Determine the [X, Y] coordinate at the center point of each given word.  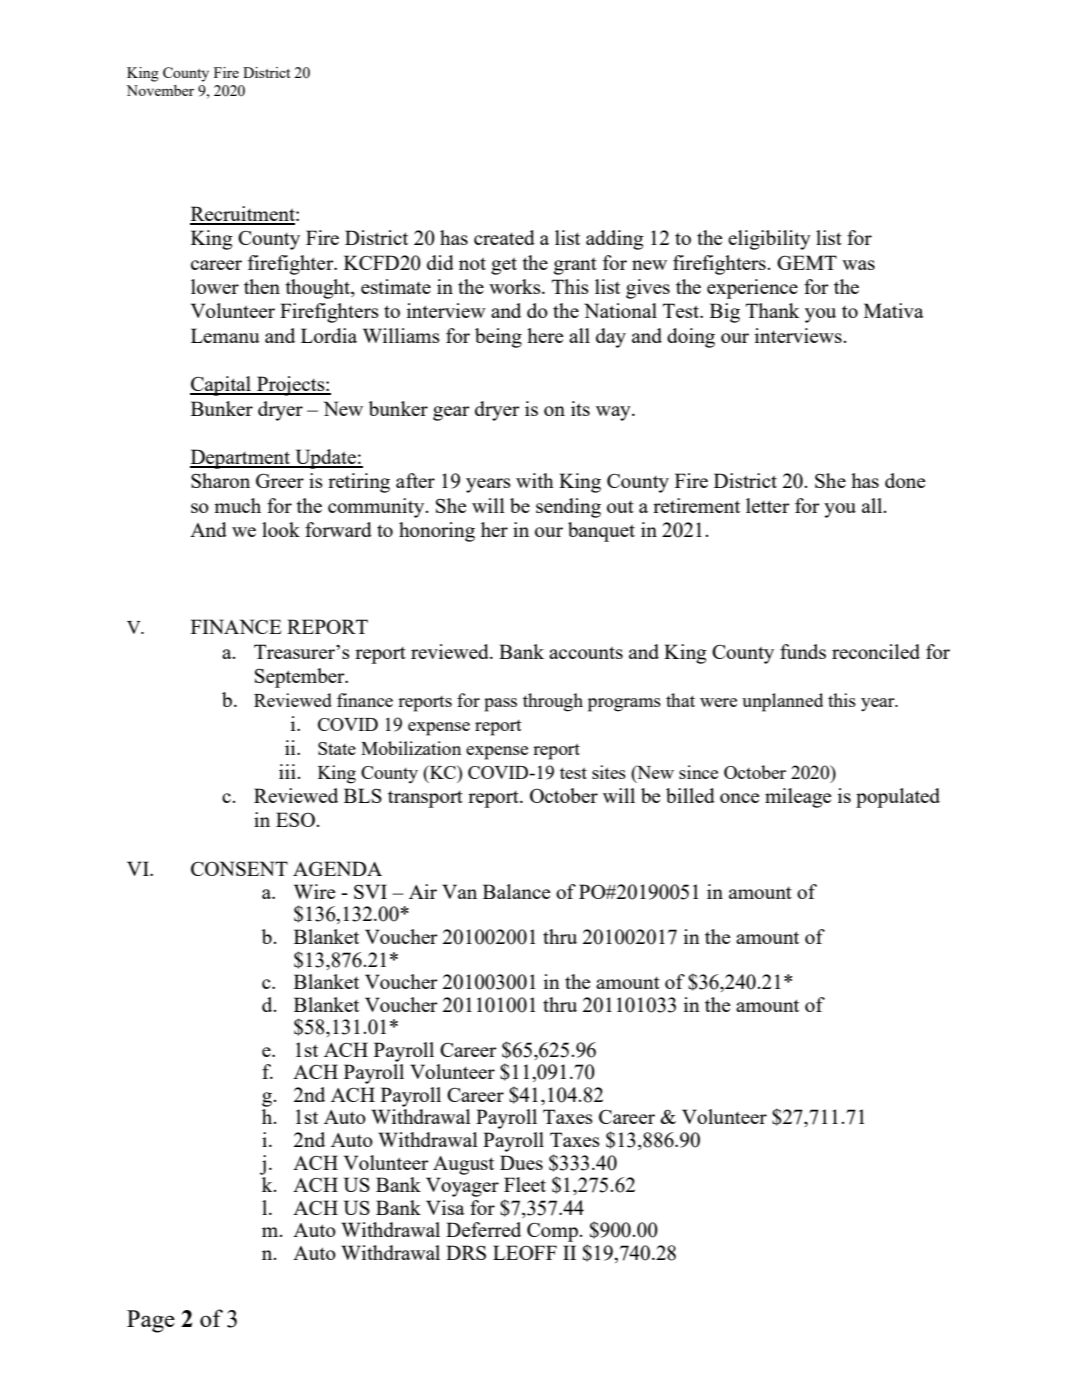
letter [768, 505]
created [504, 237]
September [301, 678]
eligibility [769, 240]
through [553, 702]
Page [151, 1321]
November [160, 90]
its [580, 408]
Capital [222, 386]
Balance [517, 891]
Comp [553, 1232]
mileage [798, 798]
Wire [315, 891]
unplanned [782, 702]
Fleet [525, 1184]
